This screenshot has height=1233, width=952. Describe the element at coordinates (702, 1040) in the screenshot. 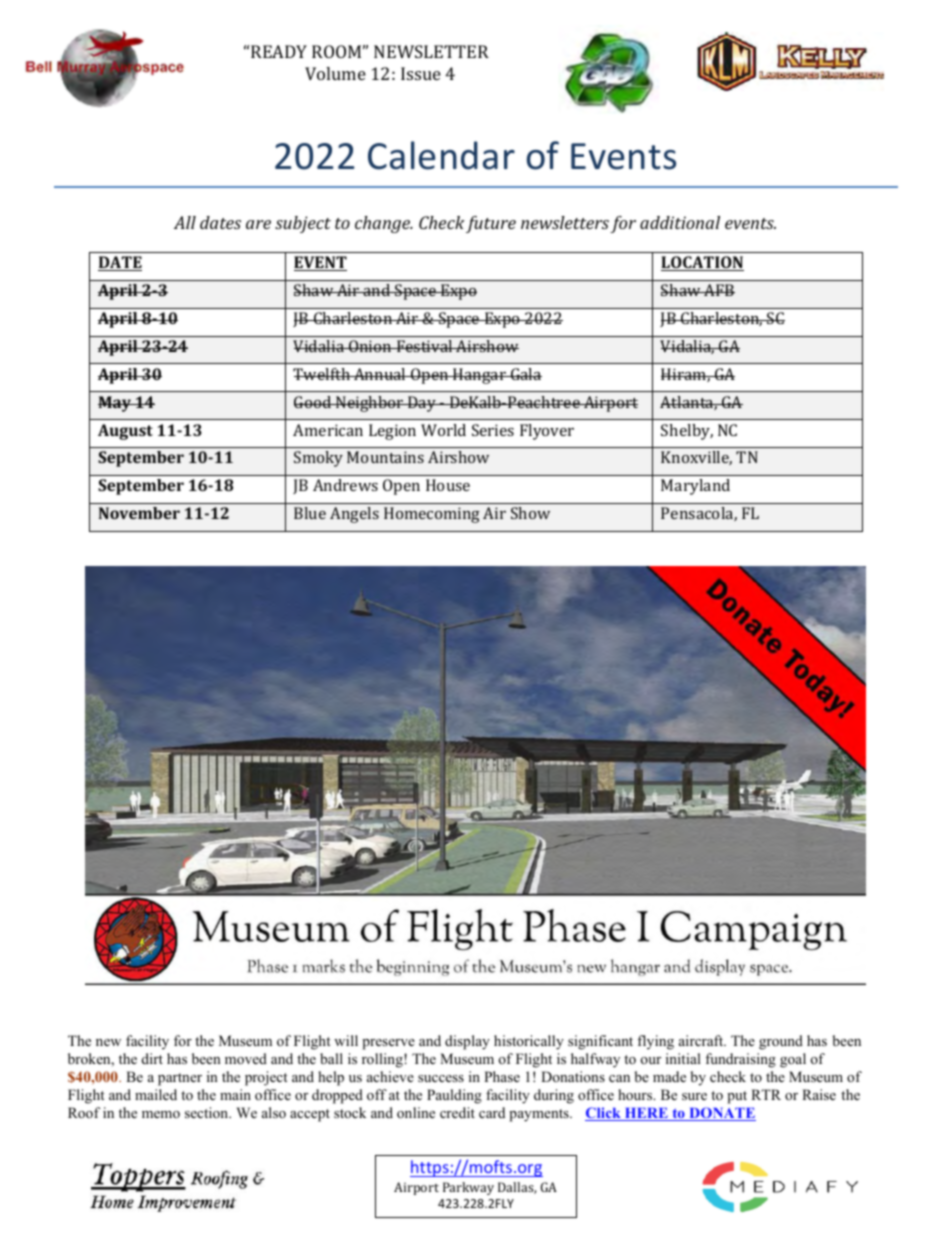

I see `aircraft` at that location.
